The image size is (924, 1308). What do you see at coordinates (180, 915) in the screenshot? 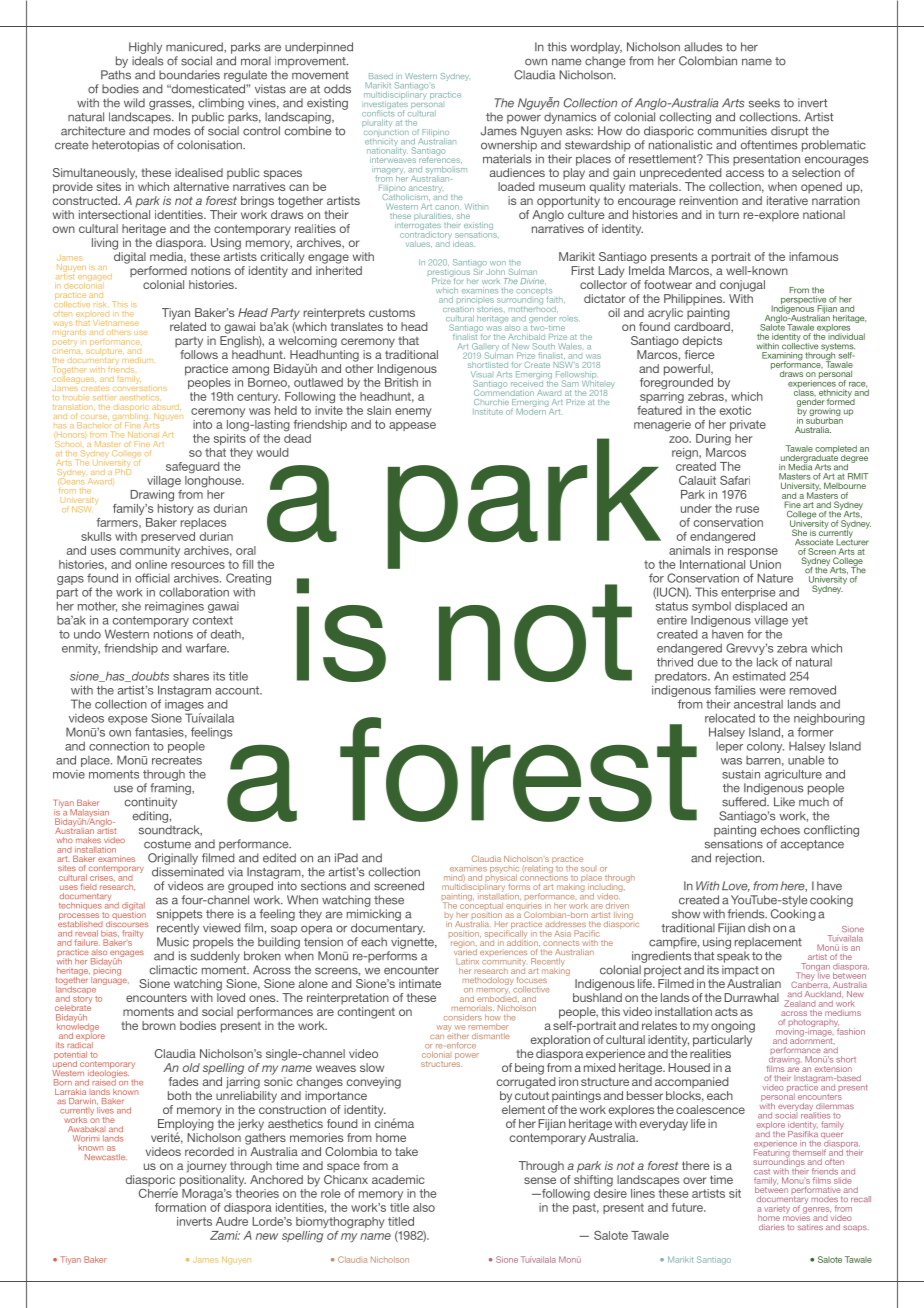
I see `snippets` at bounding box center [180, 915].
